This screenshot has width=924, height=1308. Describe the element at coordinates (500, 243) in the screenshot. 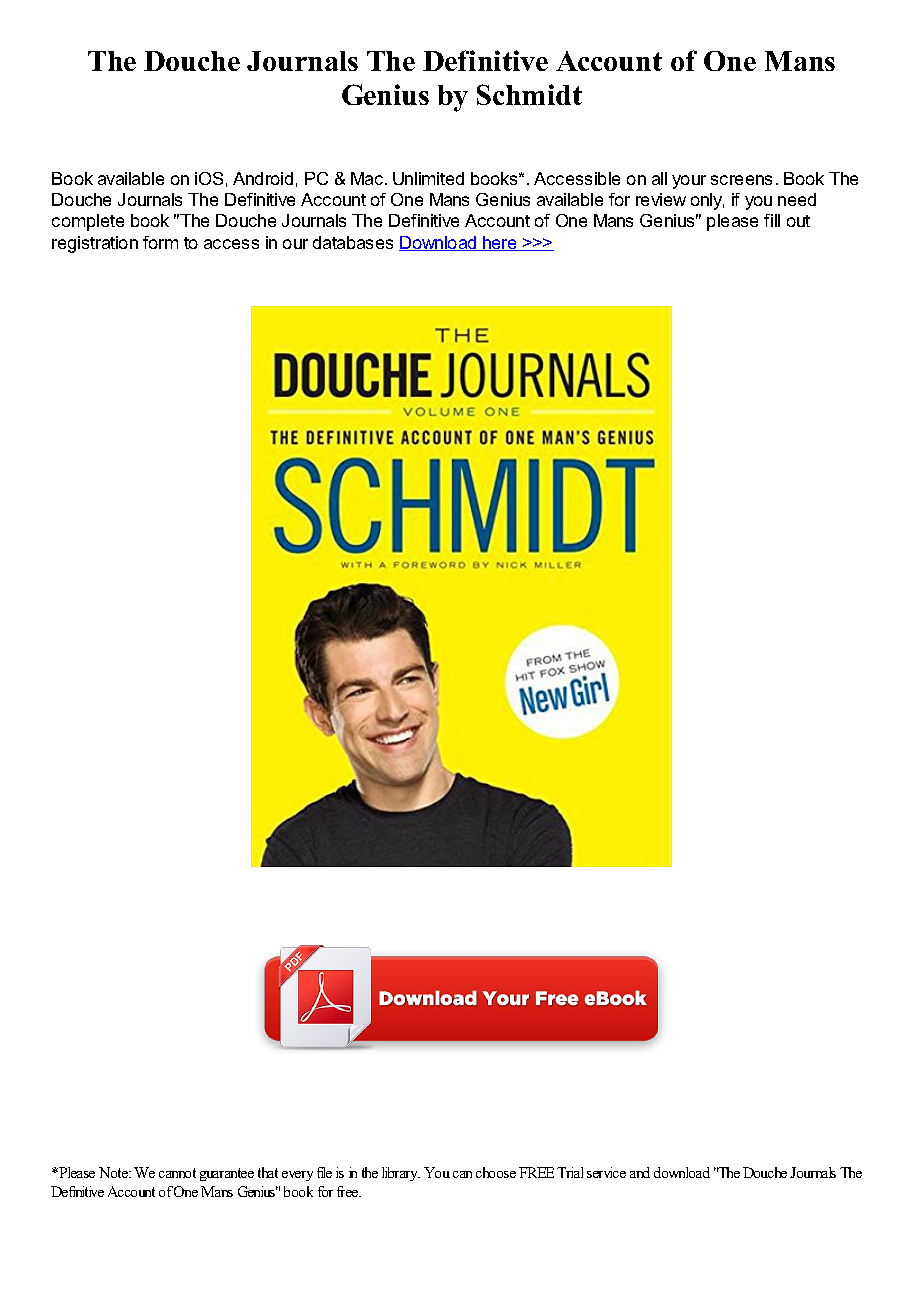

I see `here` at that location.
